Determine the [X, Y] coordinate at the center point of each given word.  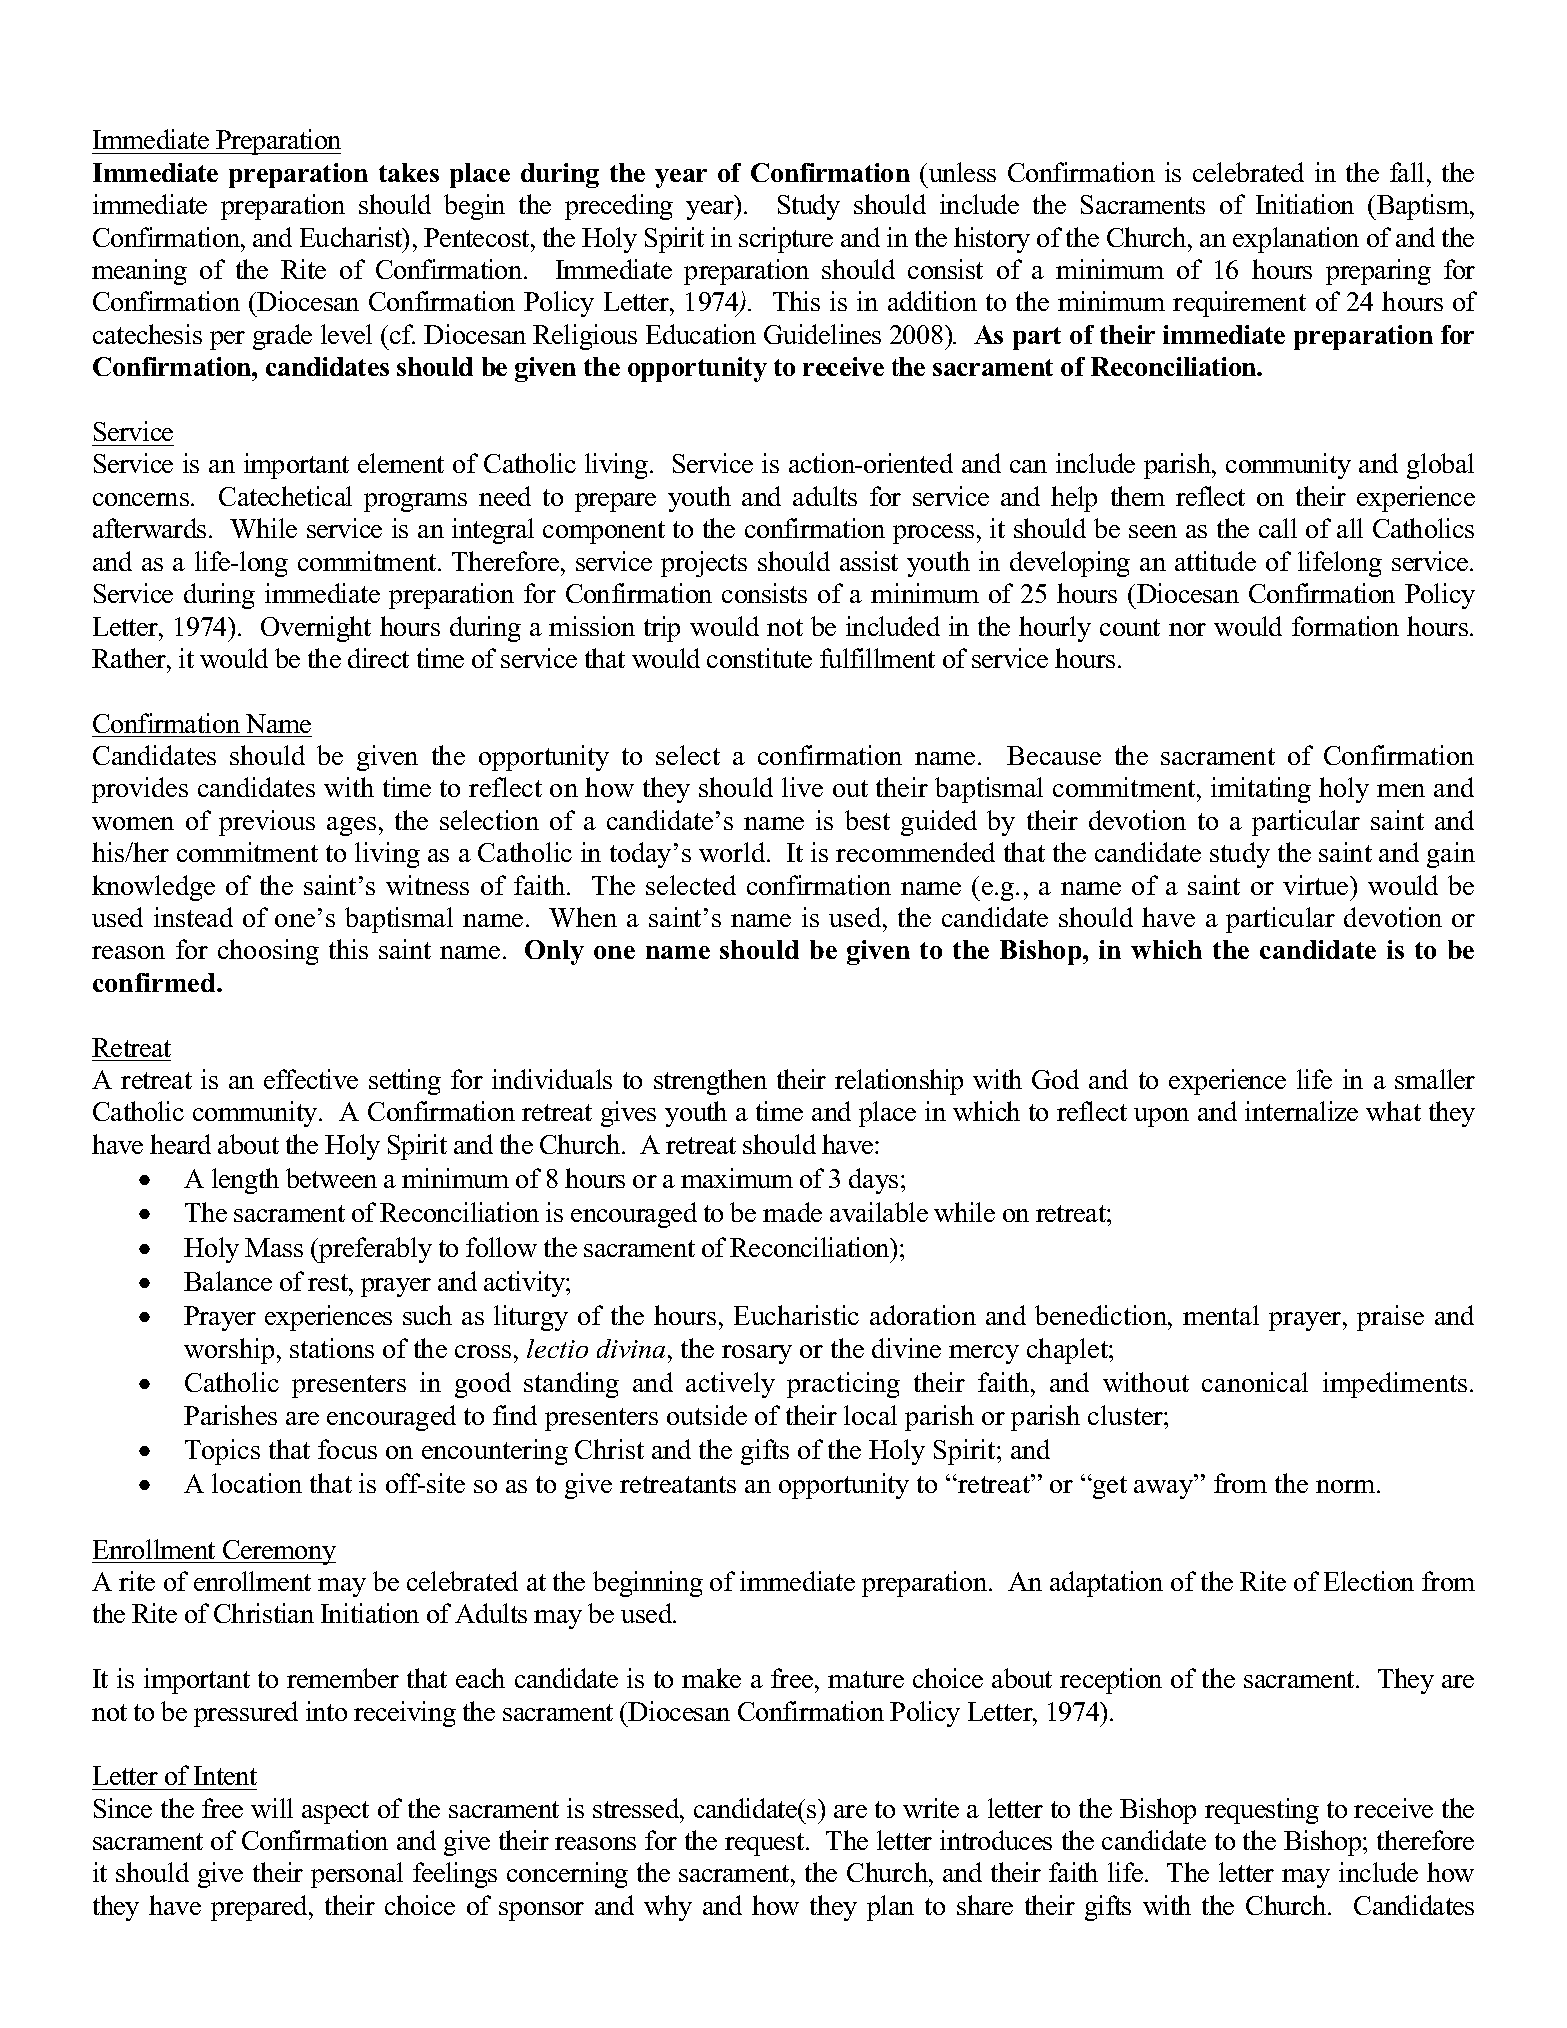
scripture [786, 240]
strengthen [710, 1082]
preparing [1378, 272]
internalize [1301, 1111]
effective [311, 1079]
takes [409, 172]
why [668, 1908]
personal [357, 1875]
